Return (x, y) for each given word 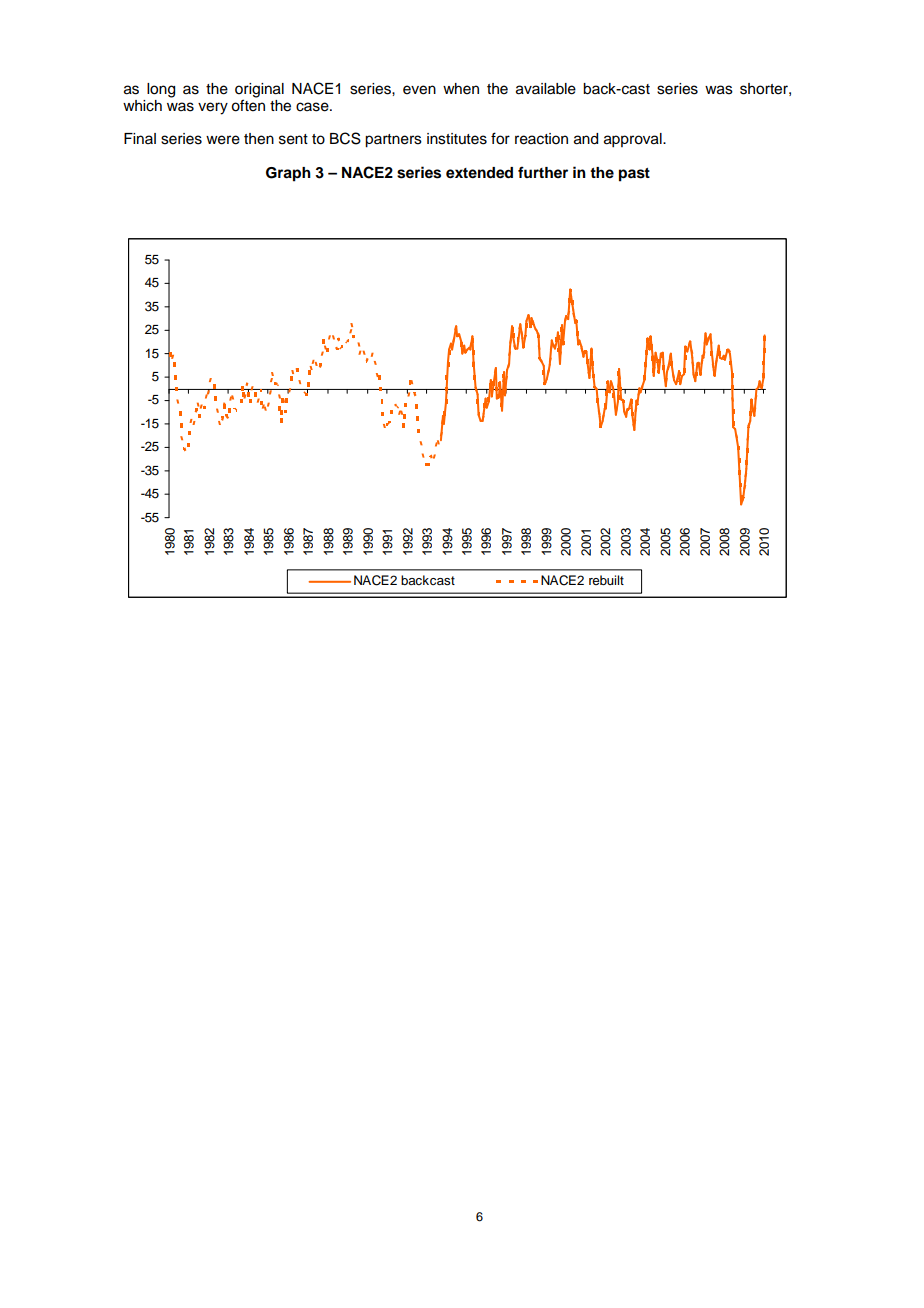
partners (393, 141)
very (213, 108)
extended (479, 173)
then (259, 139)
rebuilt (606, 580)
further (543, 172)
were (223, 140)
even (419, 90)
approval (634, 140)
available (546, 89)
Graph (288, 174)
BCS (345, 138)
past (634, 175)
